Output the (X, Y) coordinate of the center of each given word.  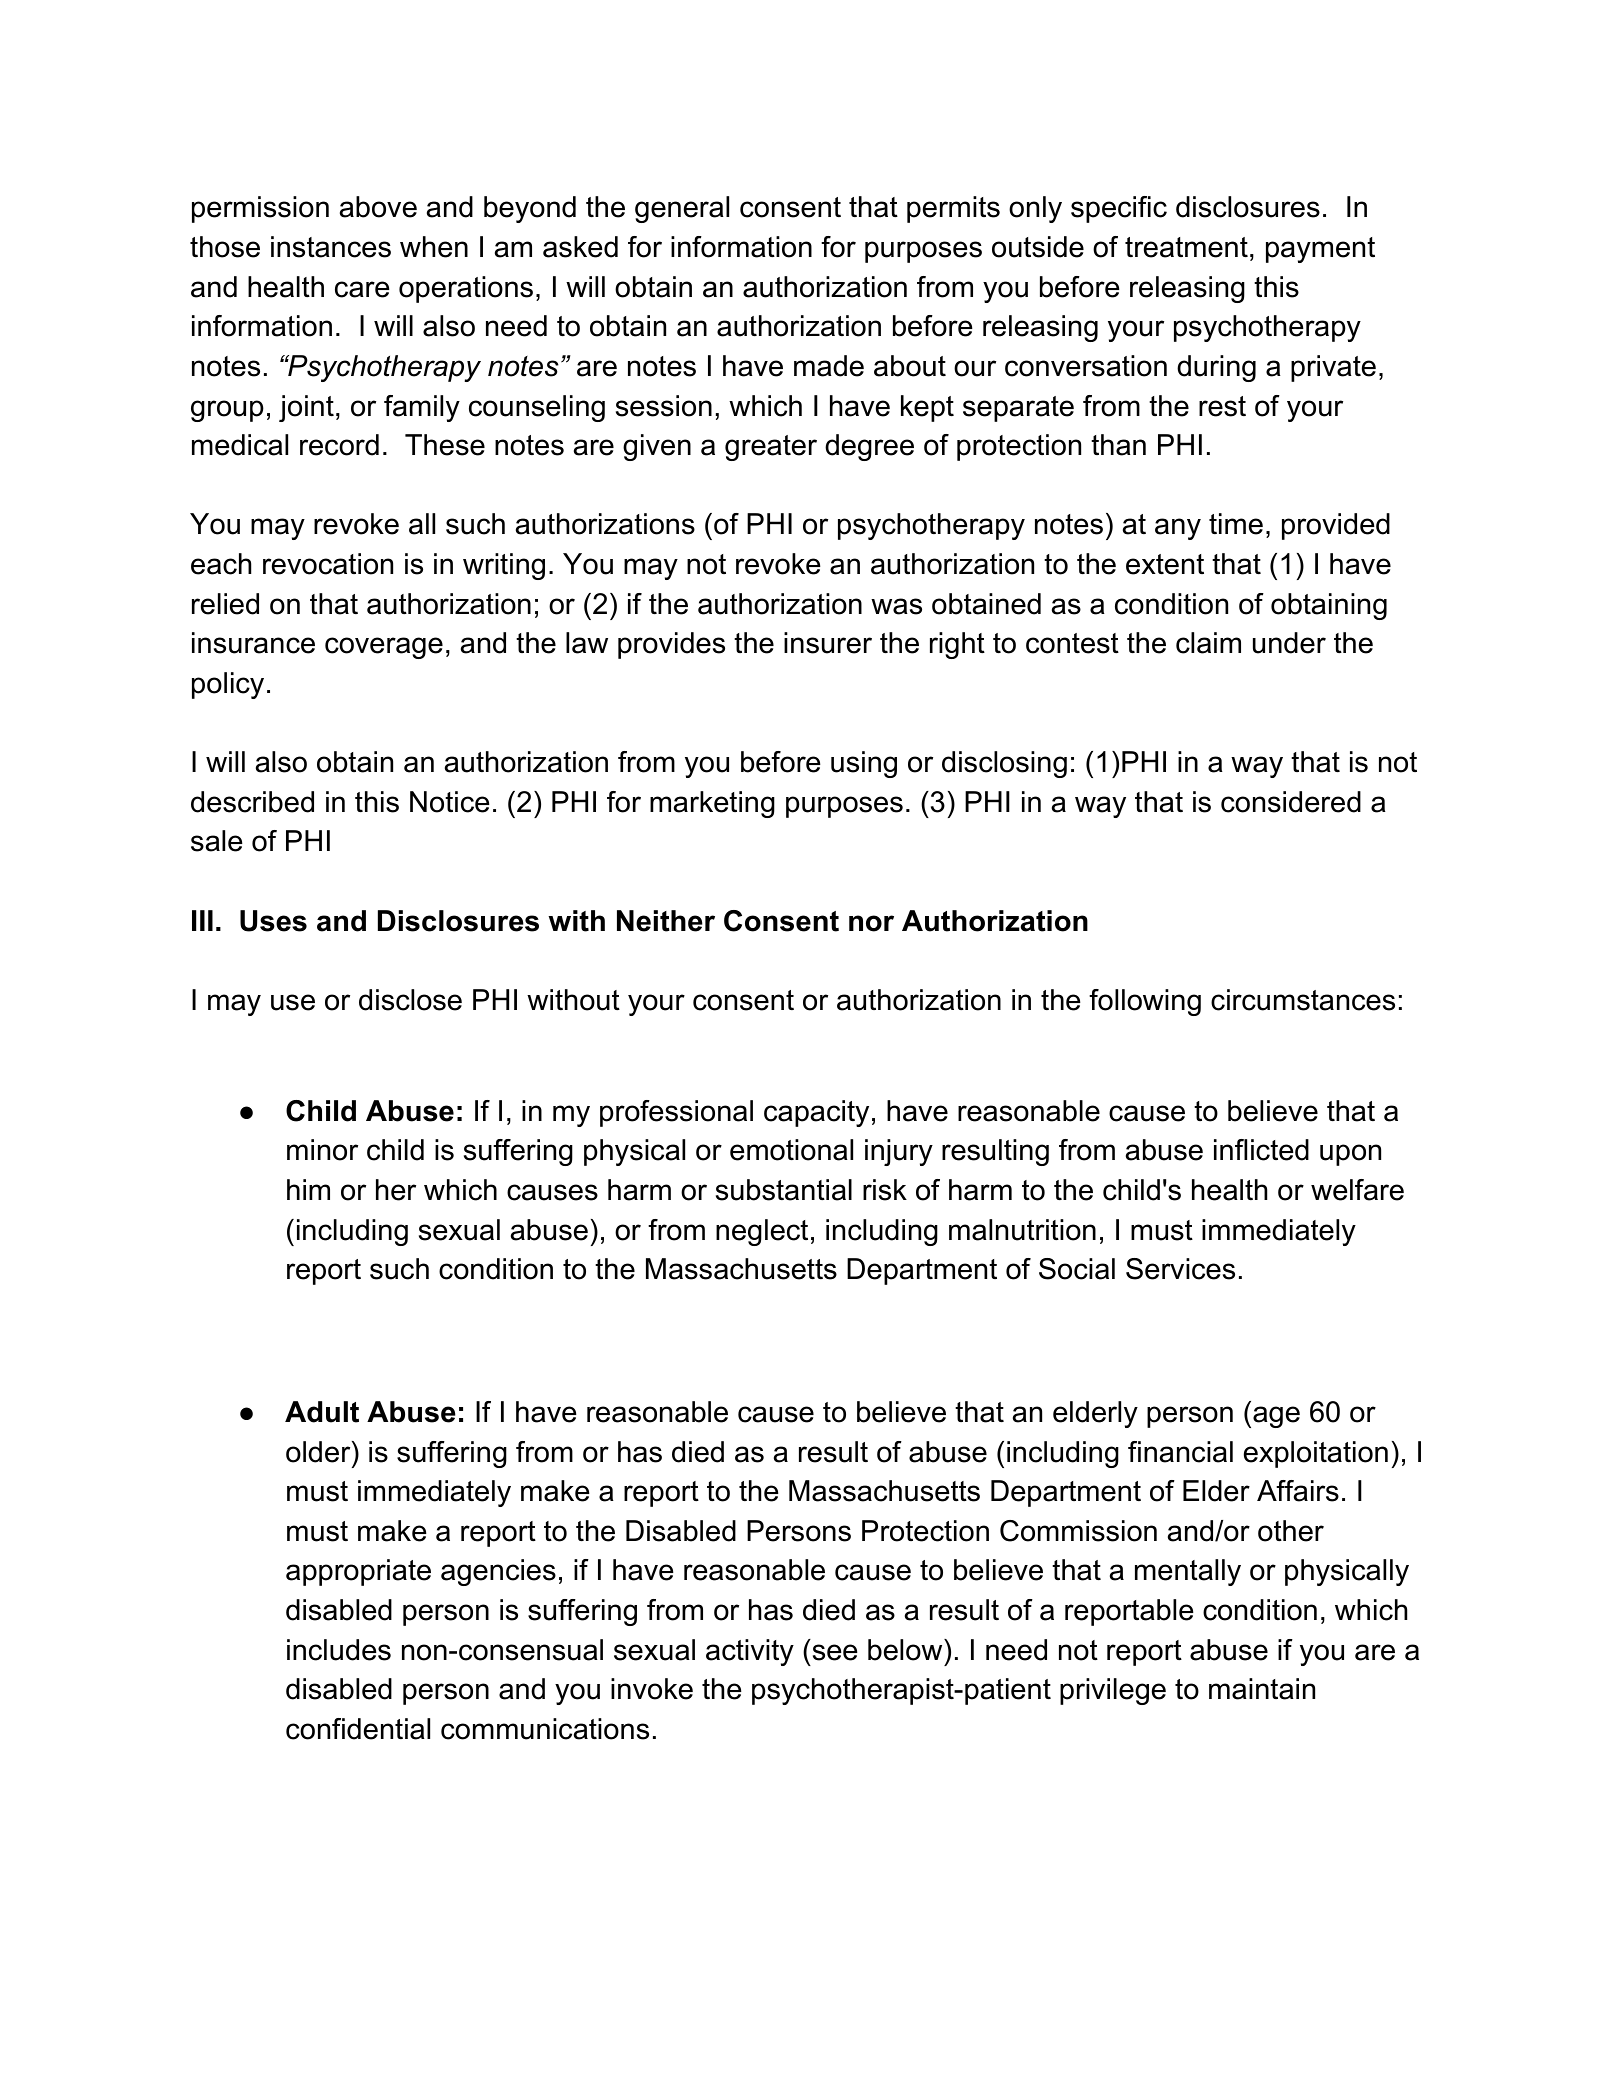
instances (331, 247)
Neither (666, 921)
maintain (1262, 1689)
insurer (828, 643)
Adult (322, 1412)
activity (750, 1652)
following (1145, 1002)
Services (1180, 1269)
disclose (410, 1000)
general (682, 209)
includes (339, 1650)
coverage (384, 648)
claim (1208, 643)
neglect (762, 1232)
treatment (1186, 247)
